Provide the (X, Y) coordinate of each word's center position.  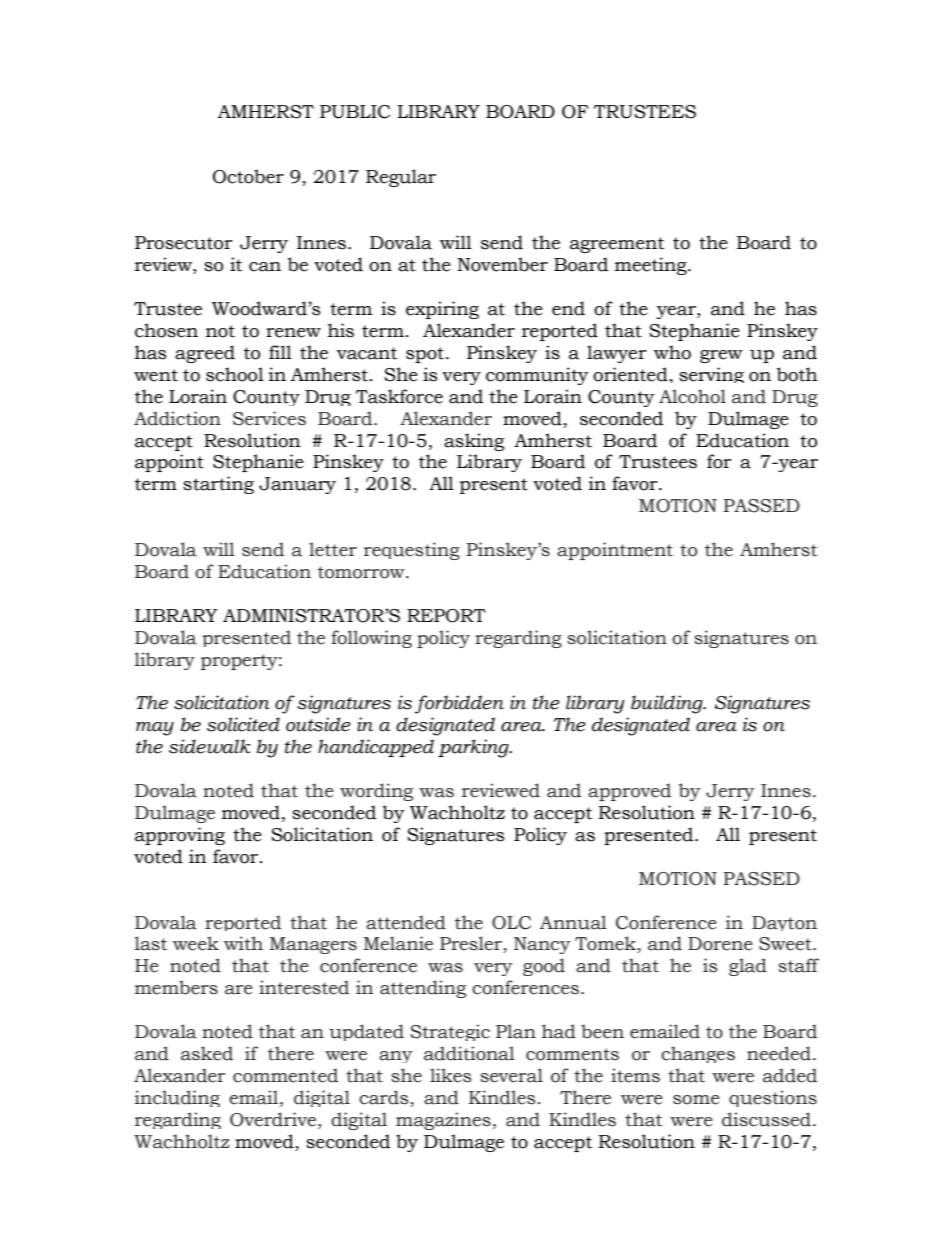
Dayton (784, 923)
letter (333, 549)
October (248, 176)
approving (180, 836)
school (235, 374)
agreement (617, 245)
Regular (401, 178)
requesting (412, 551)
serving (711, 375)
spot (426, 355)
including (177, 1098)
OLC (511, 923)
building (668, 704)
